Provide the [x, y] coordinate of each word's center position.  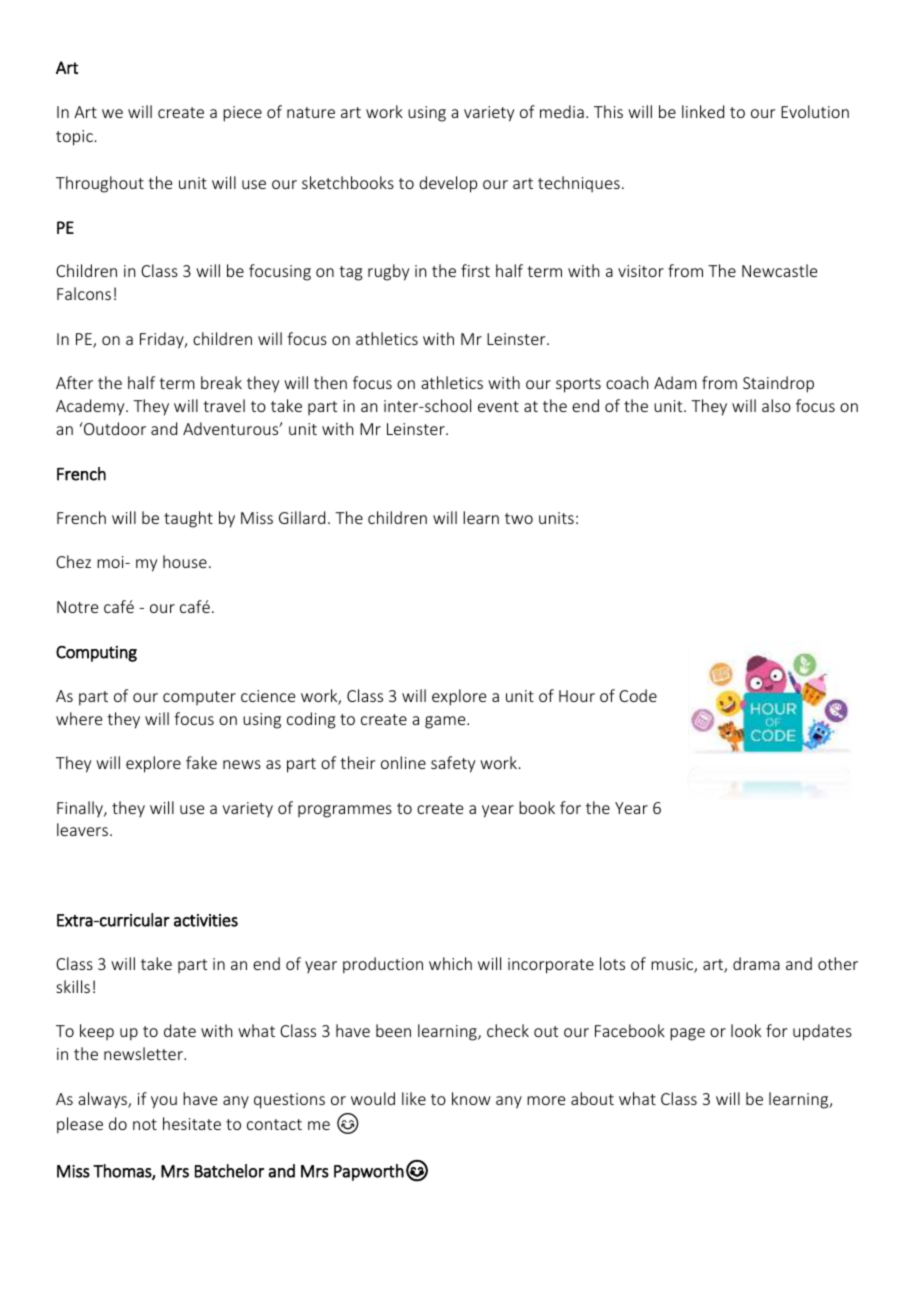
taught [188, 519]
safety [453, 764]
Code [638, 695]
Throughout [100, 184]
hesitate [192, 1123]
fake [201, 762]
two [519, 518]
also [776, 405]
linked [703, 111]
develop [448, 184]
